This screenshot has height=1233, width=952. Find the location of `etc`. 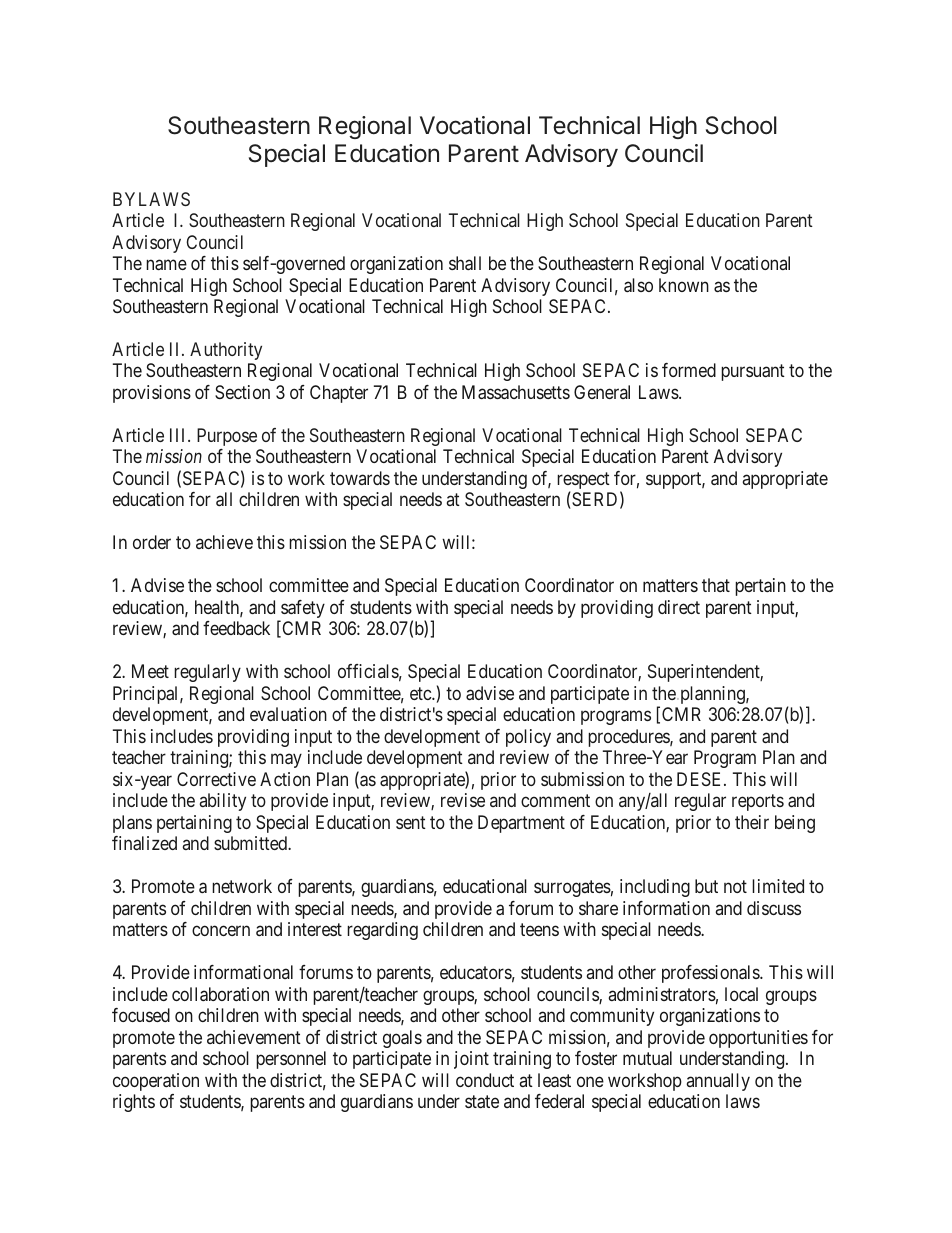

etc is located at coordinates (421, 693).
